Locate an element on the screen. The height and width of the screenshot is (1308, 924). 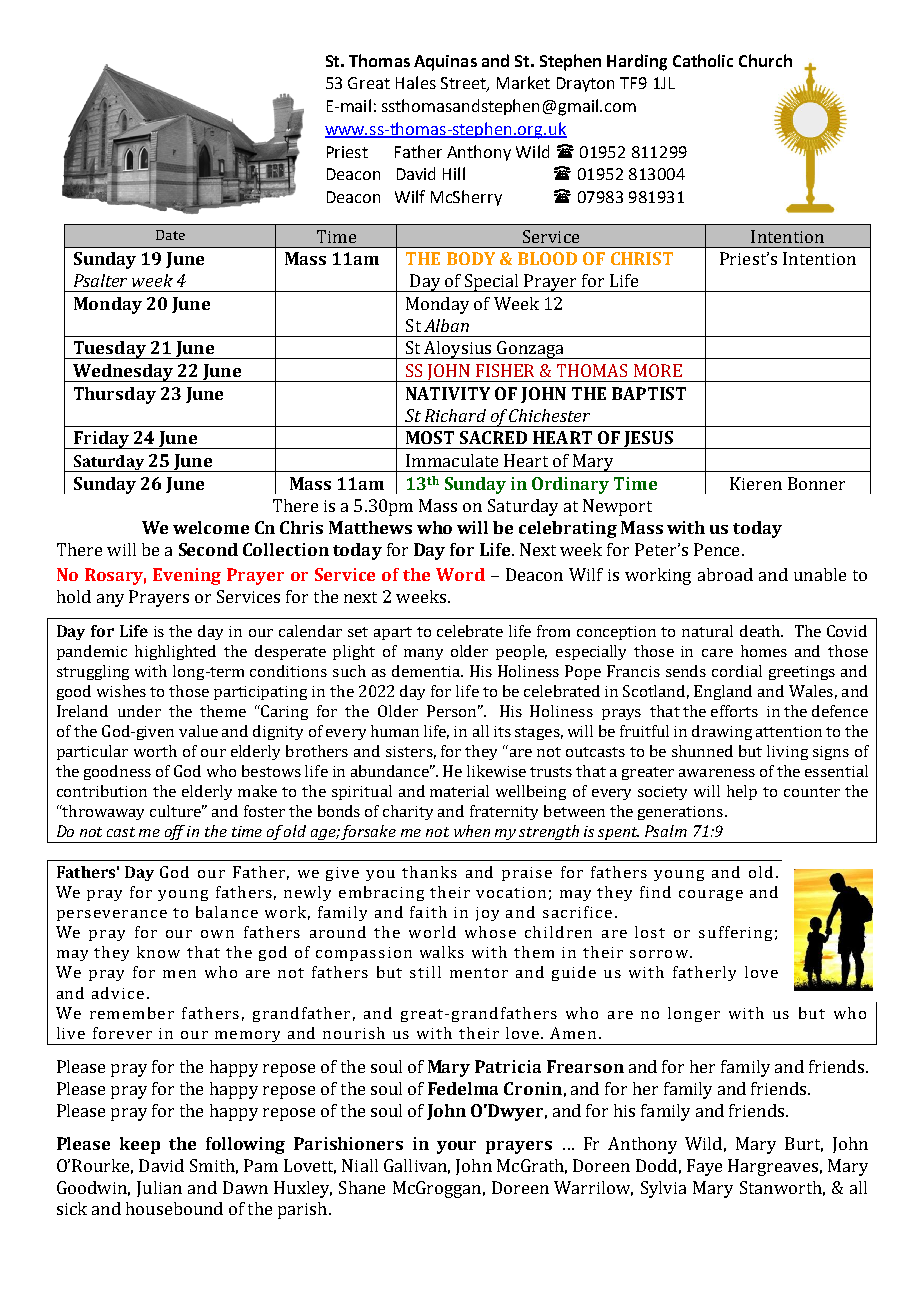
Street is located at coordinates (464, 84).
